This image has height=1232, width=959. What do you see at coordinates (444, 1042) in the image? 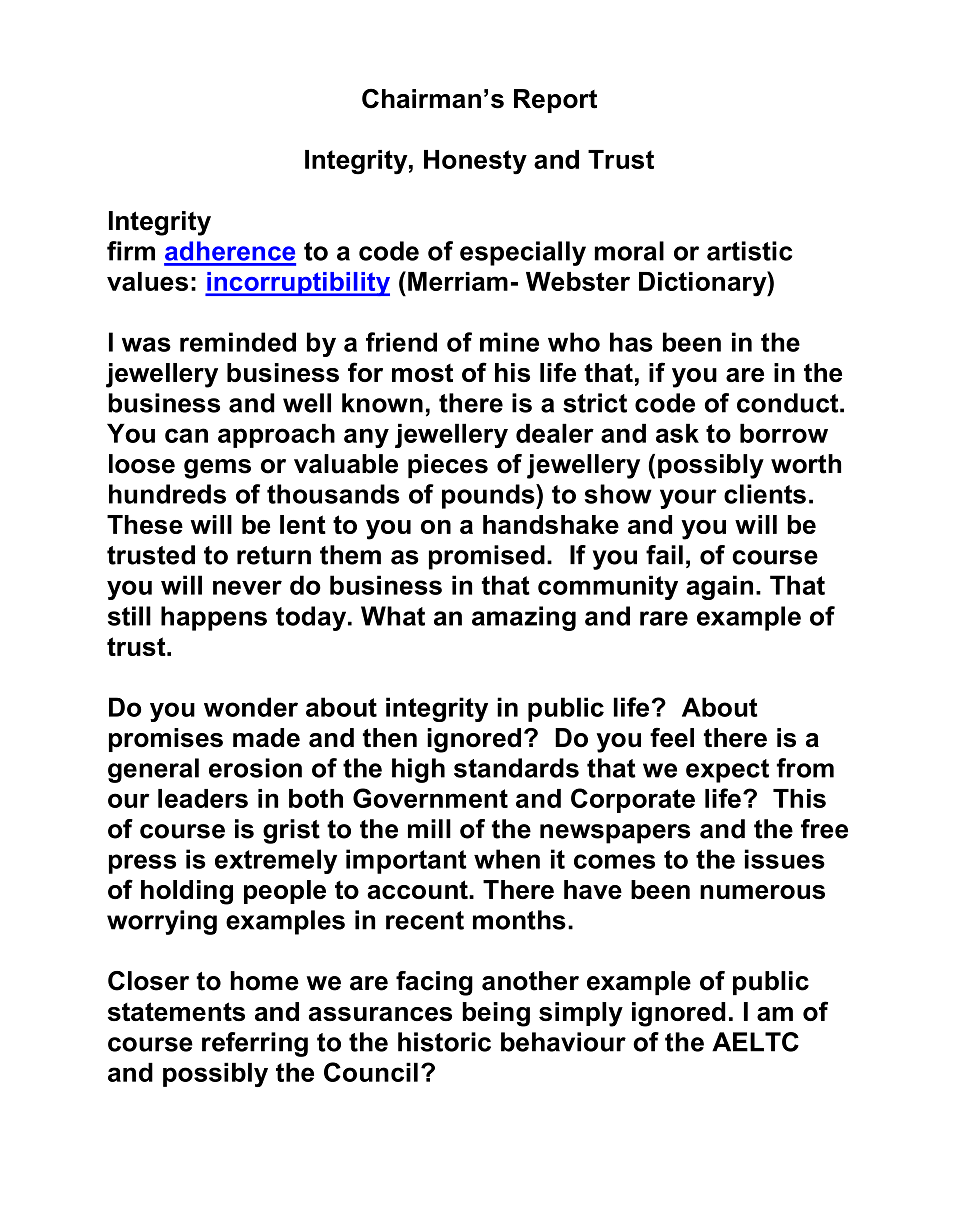
I see `historic` at bounding box center [444, 1042].
